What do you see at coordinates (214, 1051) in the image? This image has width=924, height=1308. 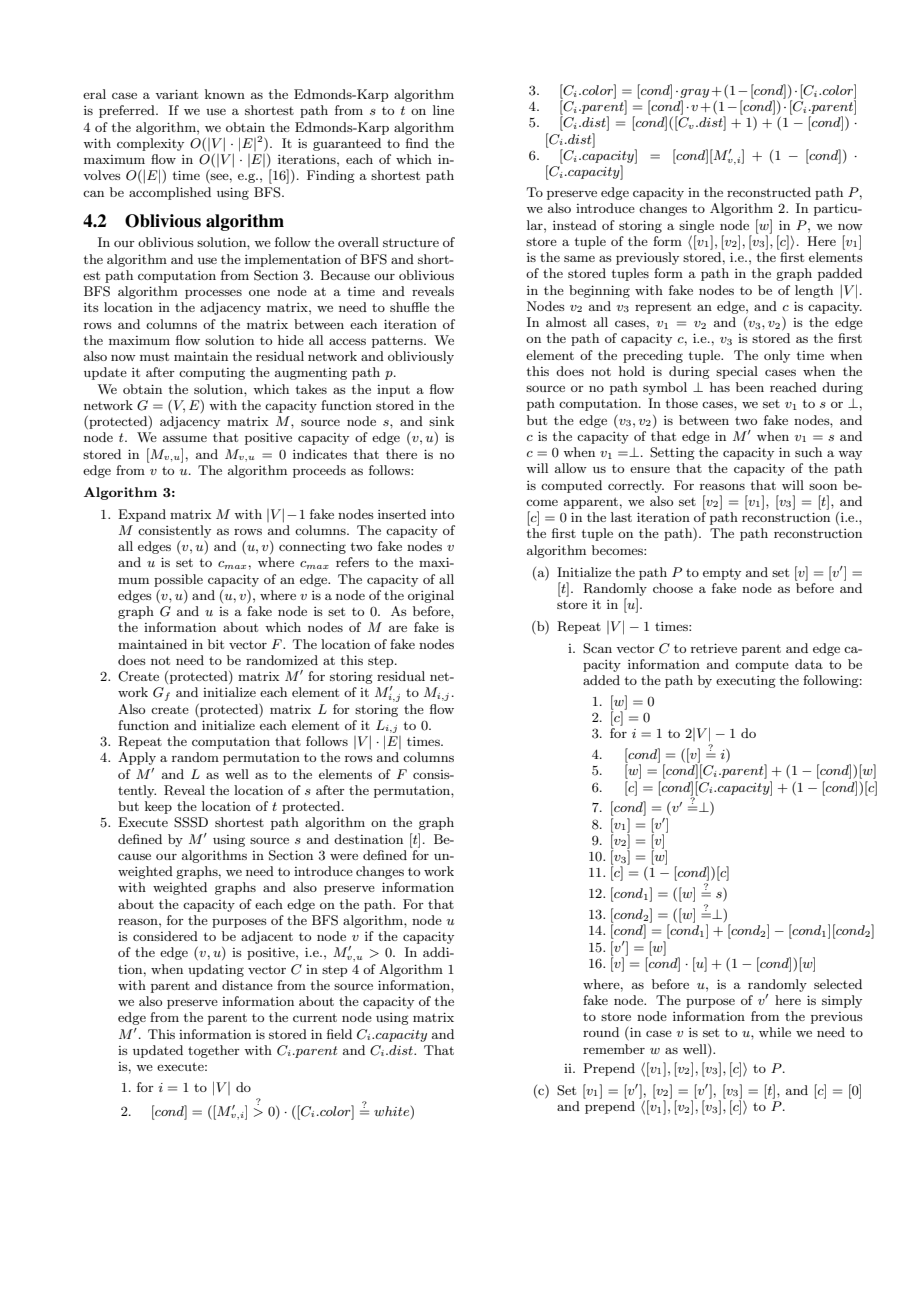 I see `together` at bounding box center [214, 1051].
